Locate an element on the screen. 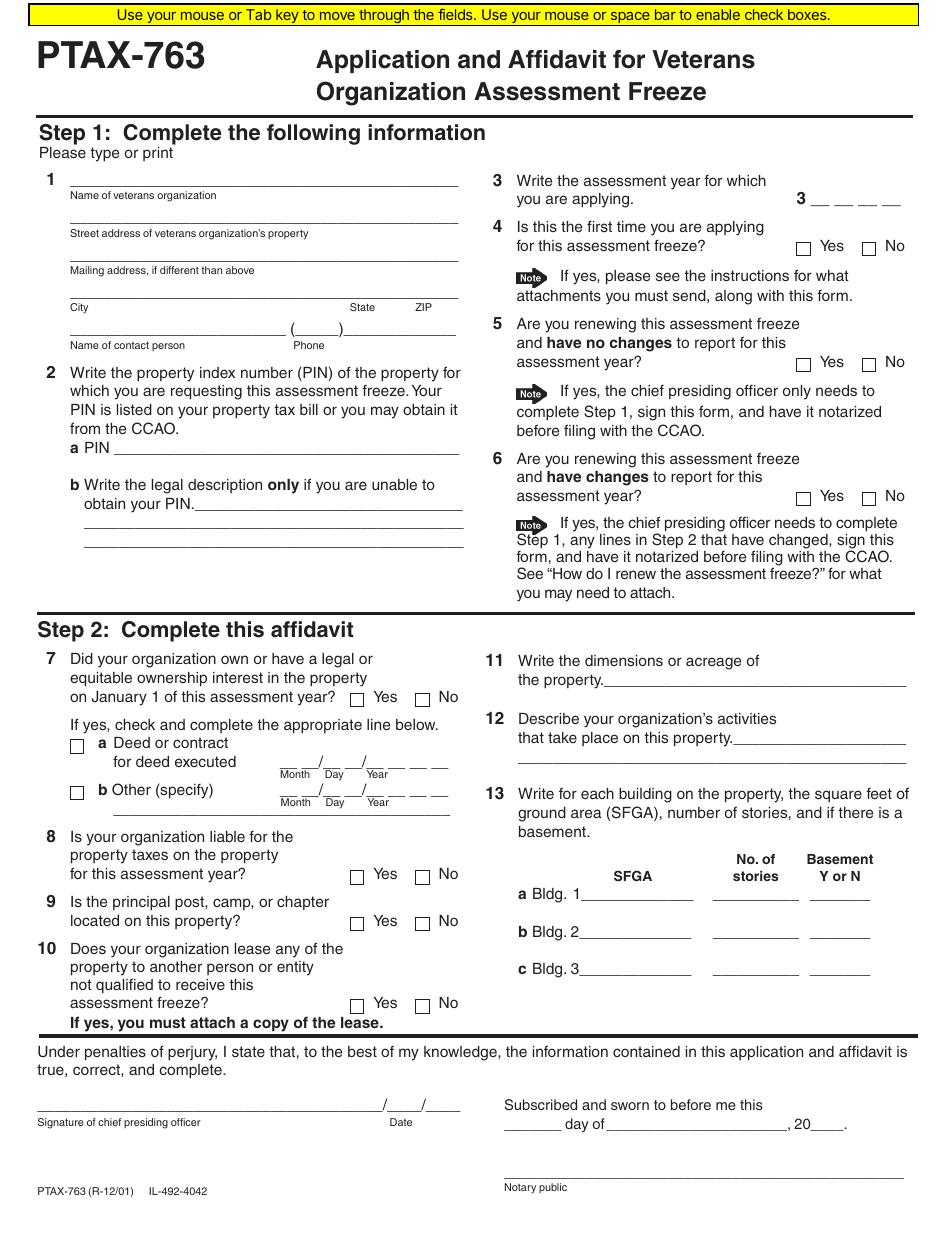 Image resolution: width=952 pixels, height=1233 pixels. acreage is located at coordinates (713, 663).
